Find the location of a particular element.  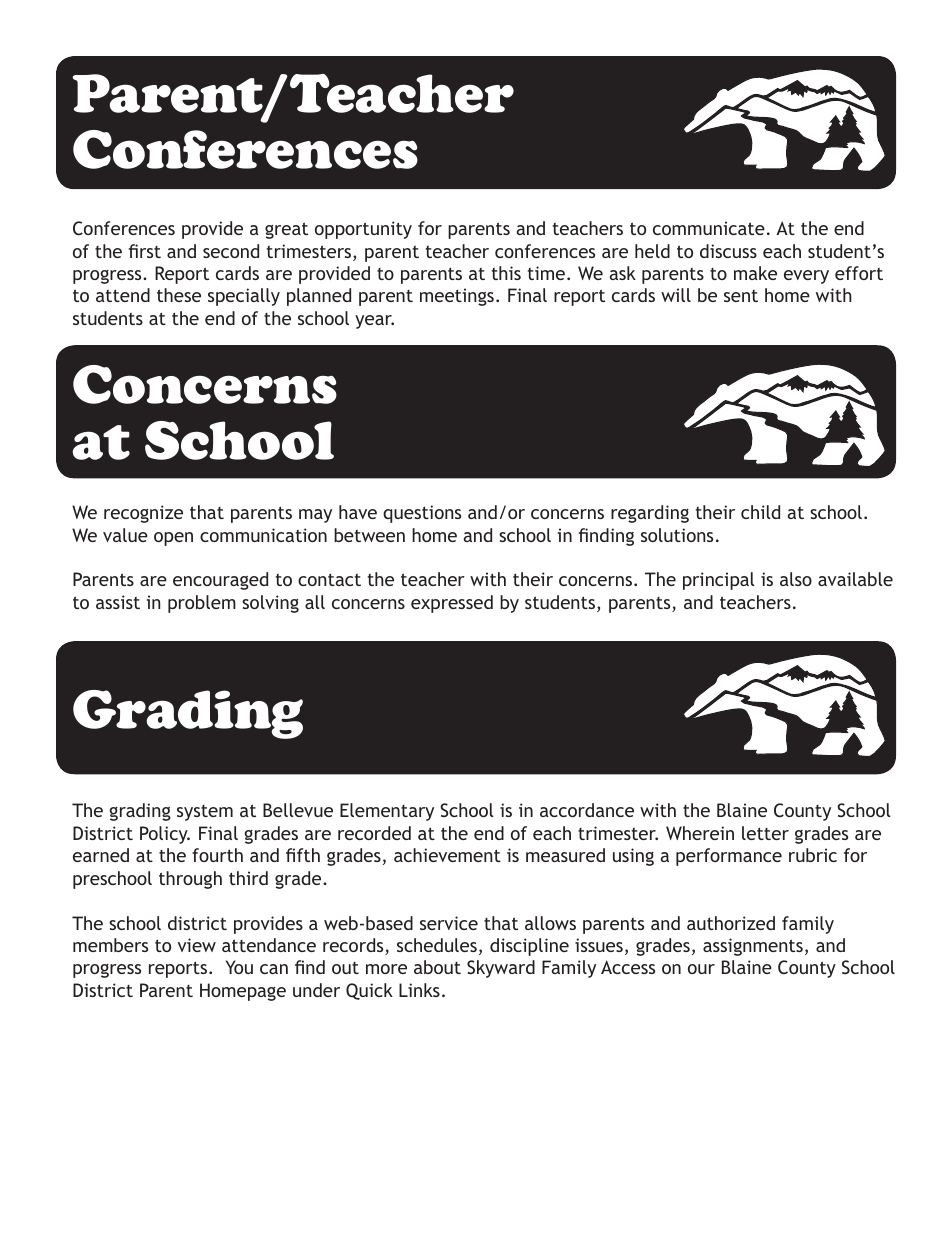

problem is located at coordinates (202, 604).
